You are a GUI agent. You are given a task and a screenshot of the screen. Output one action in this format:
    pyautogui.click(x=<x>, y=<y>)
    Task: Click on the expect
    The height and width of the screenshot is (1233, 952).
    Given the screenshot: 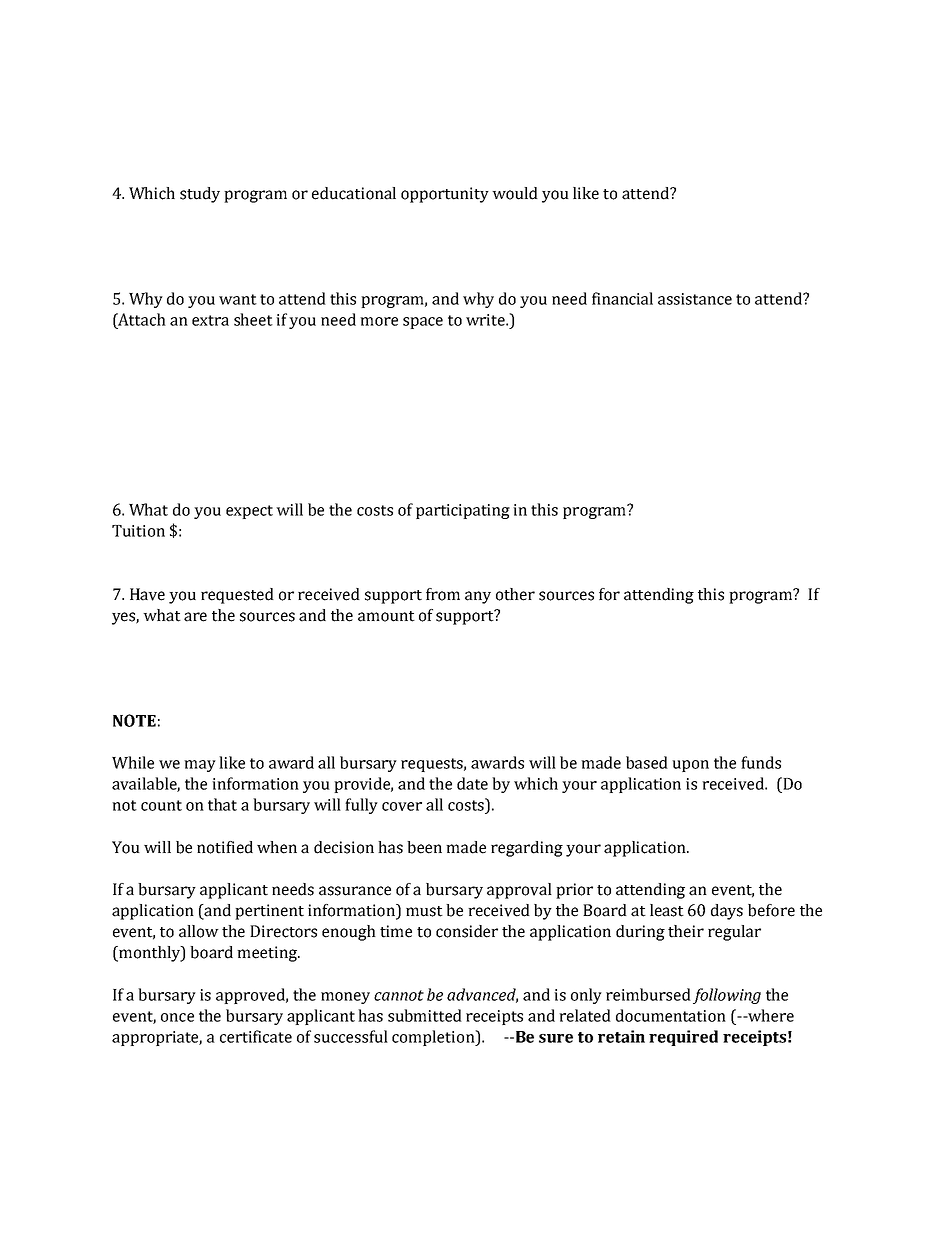 What is the action you would take?
    pyautogui.click(x=249, y=512)
